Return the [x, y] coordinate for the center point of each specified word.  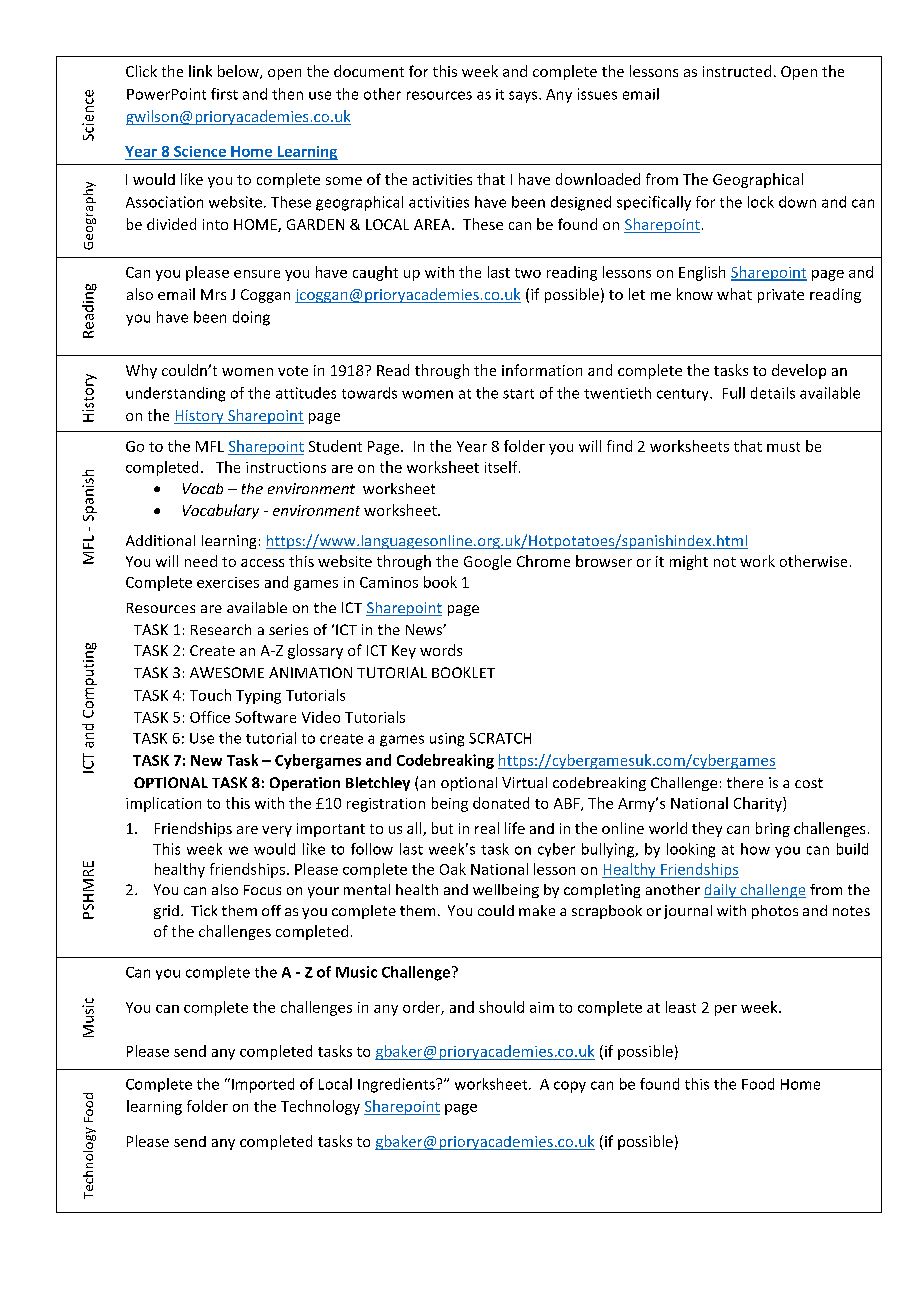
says [524, 97]
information [542, 370]
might [689, 562]
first [224, 94]
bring [773, 829]
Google [487, 562]
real [487, 828]
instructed [737, 71]
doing [251, 318]
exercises [228, 582]
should [501, 1007]
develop [799, 371]
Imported [263, 1085]
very [277, 831]
